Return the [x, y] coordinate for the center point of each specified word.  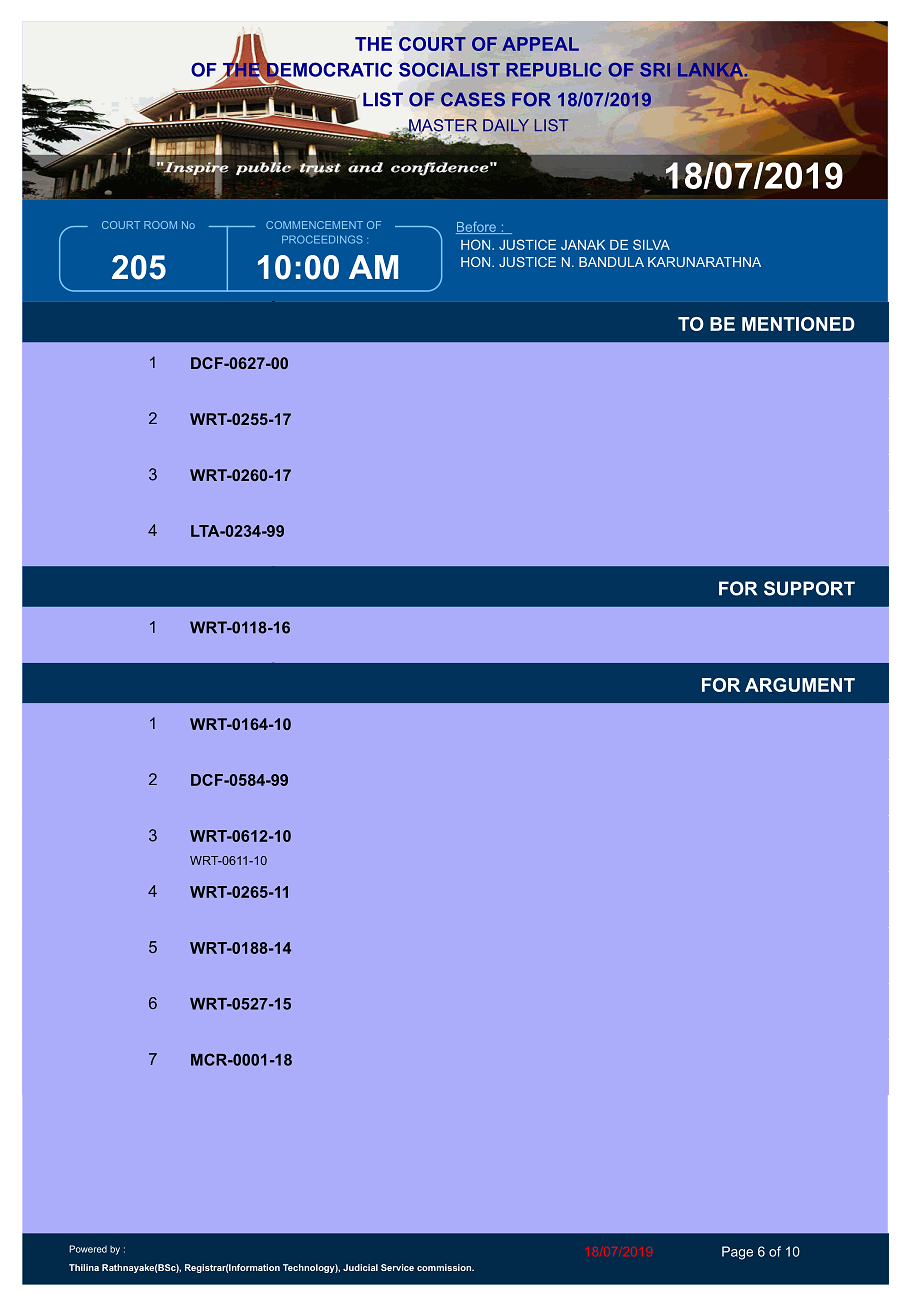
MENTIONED [798, 324]
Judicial [360, 1267]
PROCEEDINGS [322, 239]
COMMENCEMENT [314, 225]
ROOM [160, 225]
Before [477, 228]
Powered [88, 1249]
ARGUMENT [800, 685]
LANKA [712, 69]
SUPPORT [809, 588]
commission [445, 1267]
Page [737, 1253]
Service [397, 1267]
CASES [473, 99]
